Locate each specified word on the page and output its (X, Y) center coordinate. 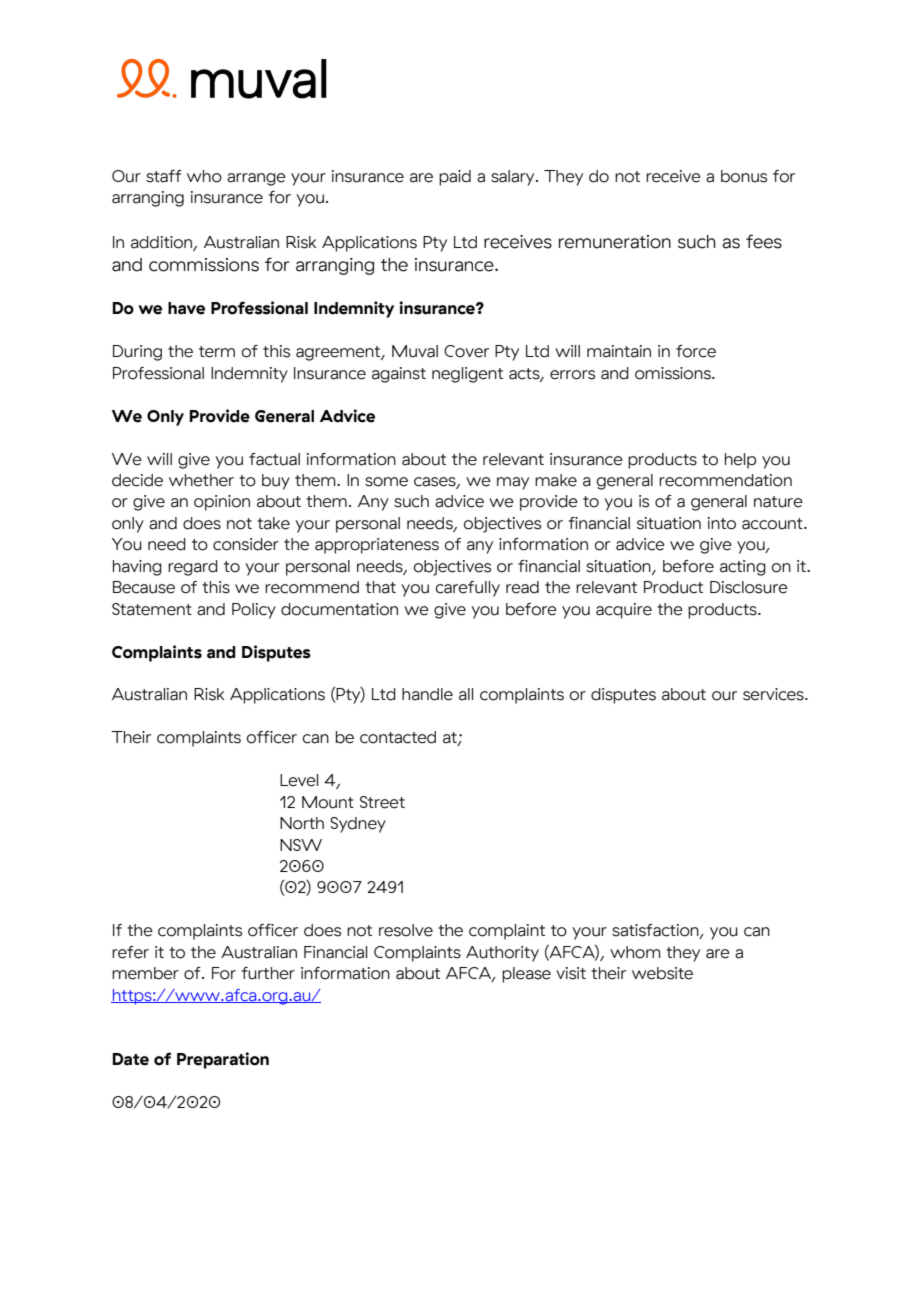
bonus (744, 176)
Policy (254, 611)
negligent (467, 375)
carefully (468, 589)
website (662, 973)
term (217, 352)
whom (635, 952)
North (302, 823)
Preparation (223, 1060)
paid (455, 178)
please (526, 975)
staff (164, 176)
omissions (674, 373)
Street (382, 802)
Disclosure (749, 587)
